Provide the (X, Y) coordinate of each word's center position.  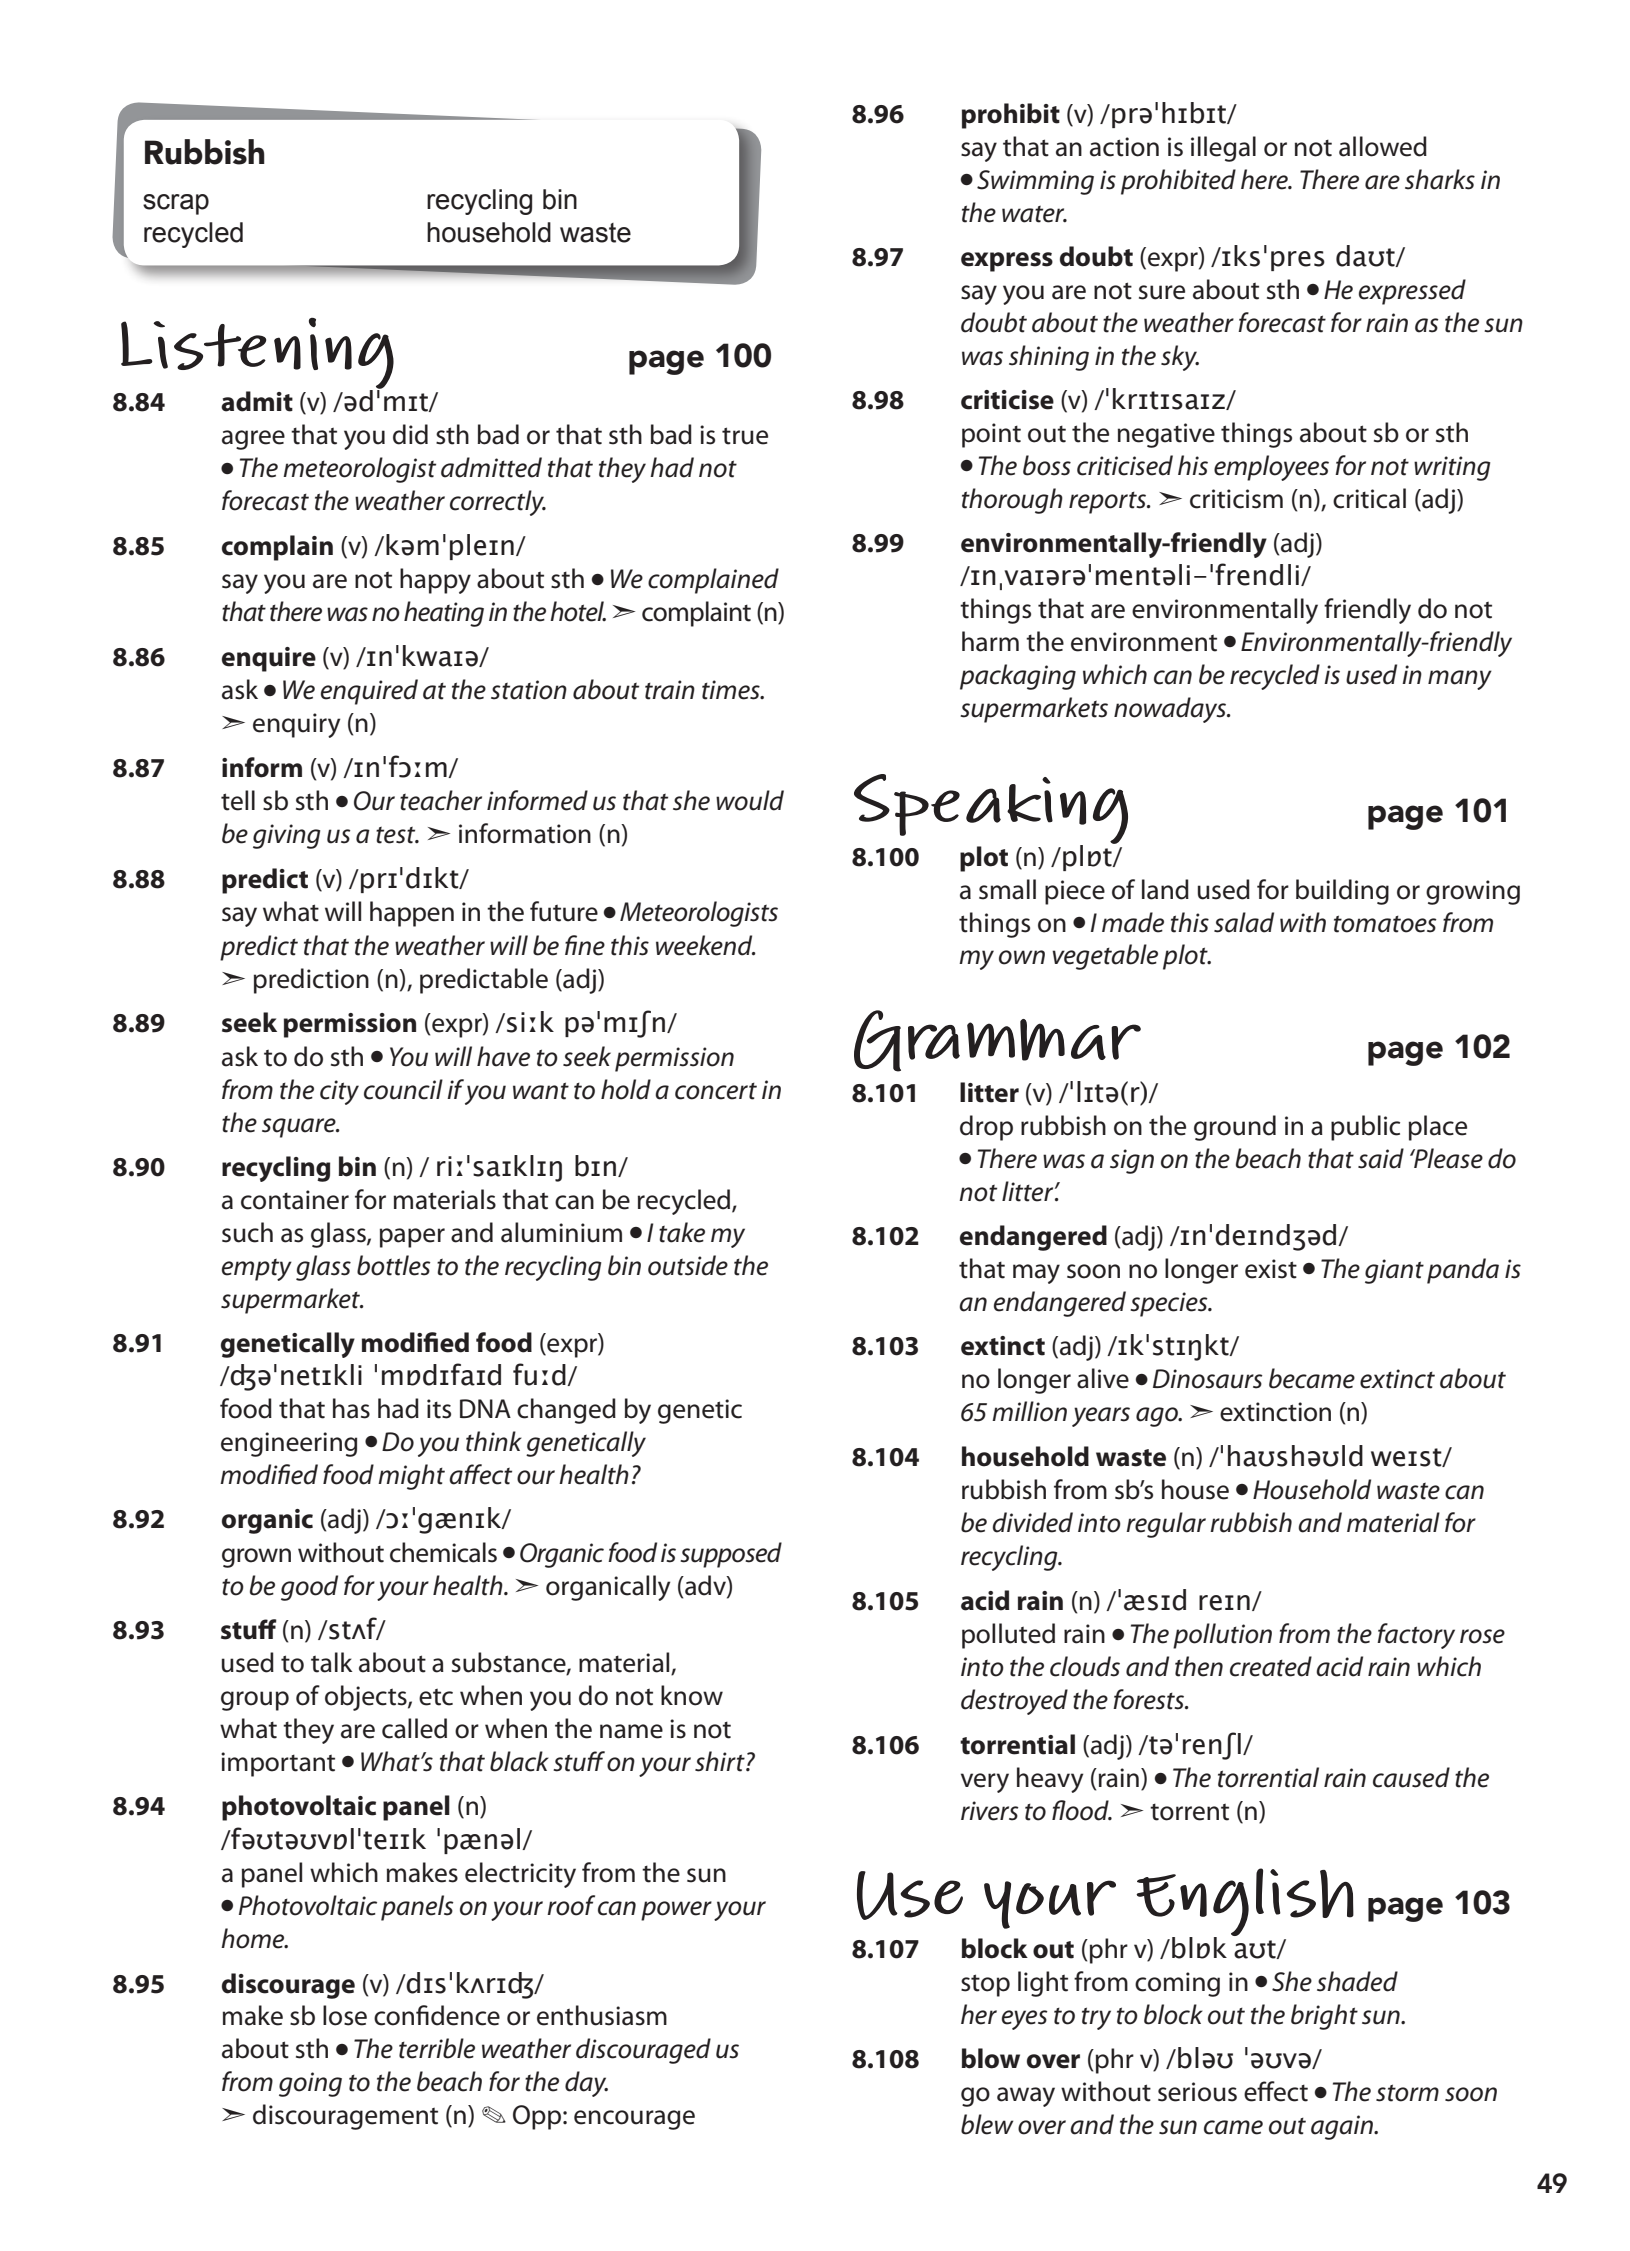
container (295, 1200)
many (1460, 680)
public (1365, 1128)
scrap (176, 204)
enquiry (296, 725)
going (310, 2084)
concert (716, 1091)
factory (1416, 1636)
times (732, 690)
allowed (1383, 146)
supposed (731, 1555)
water (1034, 214)
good (309, 1588)
